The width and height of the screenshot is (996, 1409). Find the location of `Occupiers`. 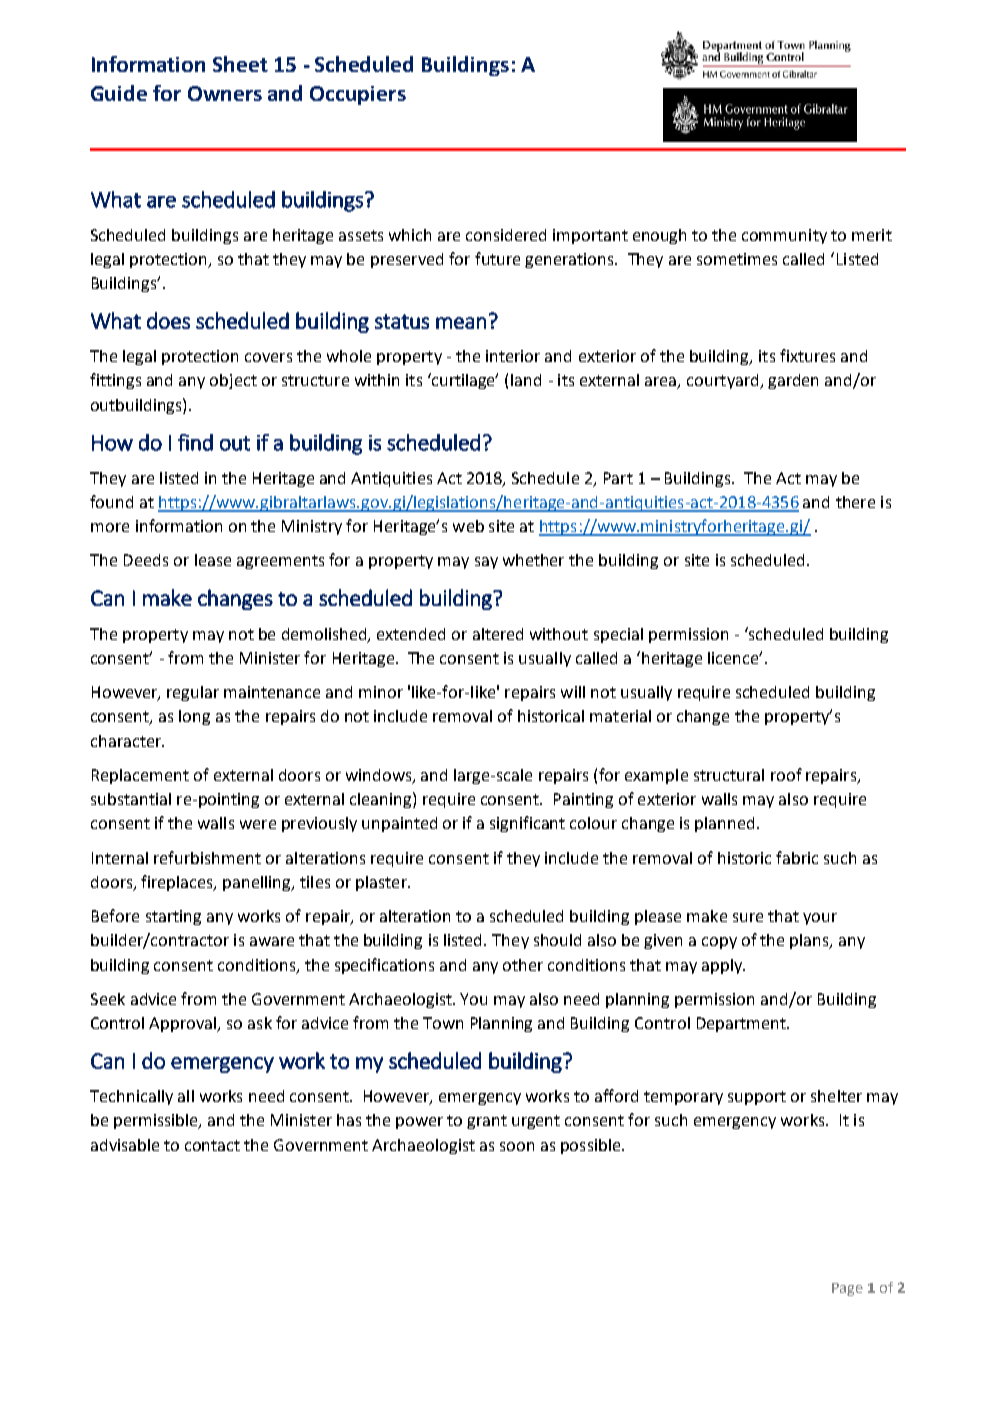

Occupiers is located at coordinates (358, 95).
